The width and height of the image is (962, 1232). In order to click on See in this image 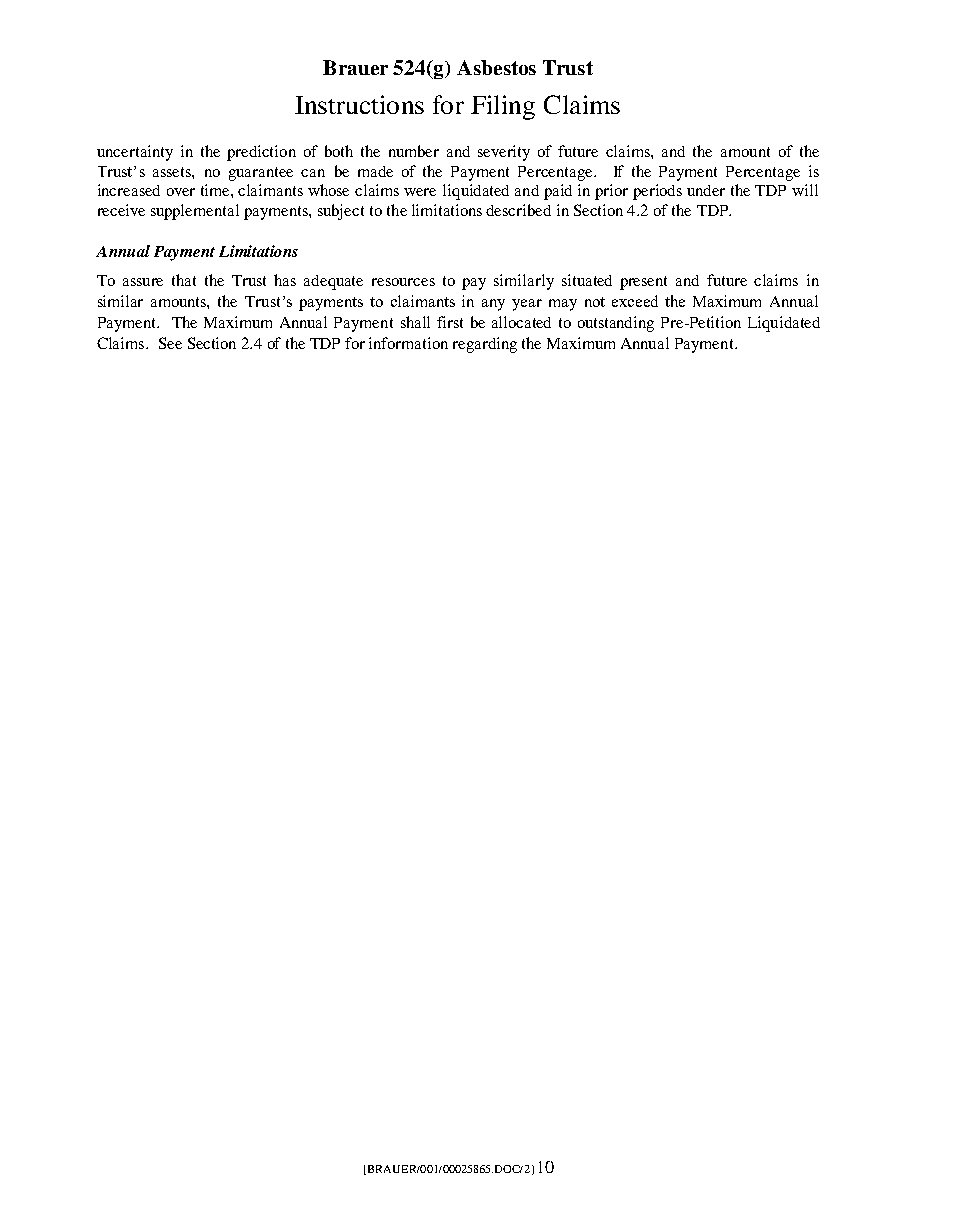, I will do `click(170, 343)`.
